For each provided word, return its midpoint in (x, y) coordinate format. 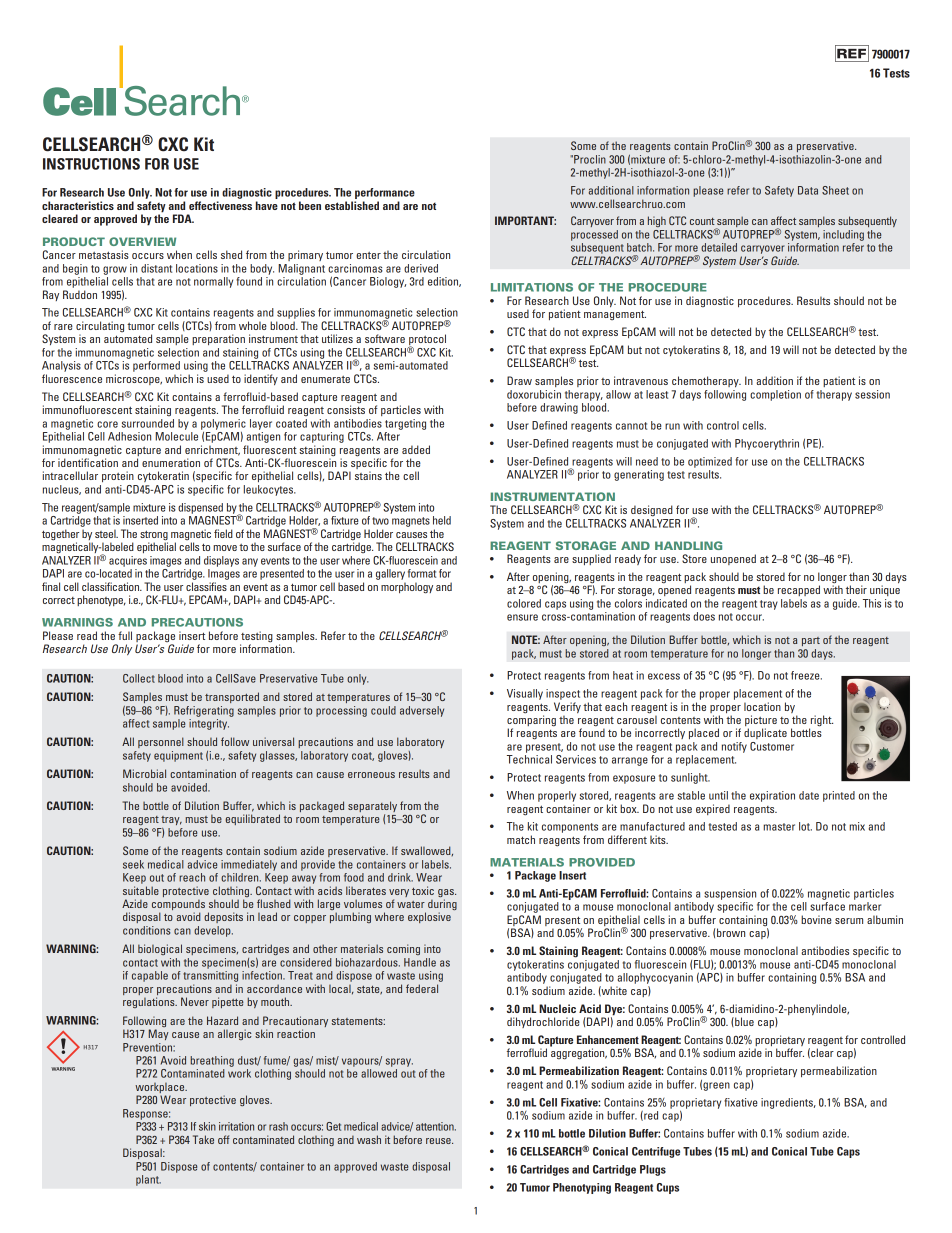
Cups (668, 1188)
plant (148, 1180)
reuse (439, 1141)
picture (761, 722)
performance (384, 195)
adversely (422, 711)
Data (808, 190)
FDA (183, 218)
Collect (139, 678)
